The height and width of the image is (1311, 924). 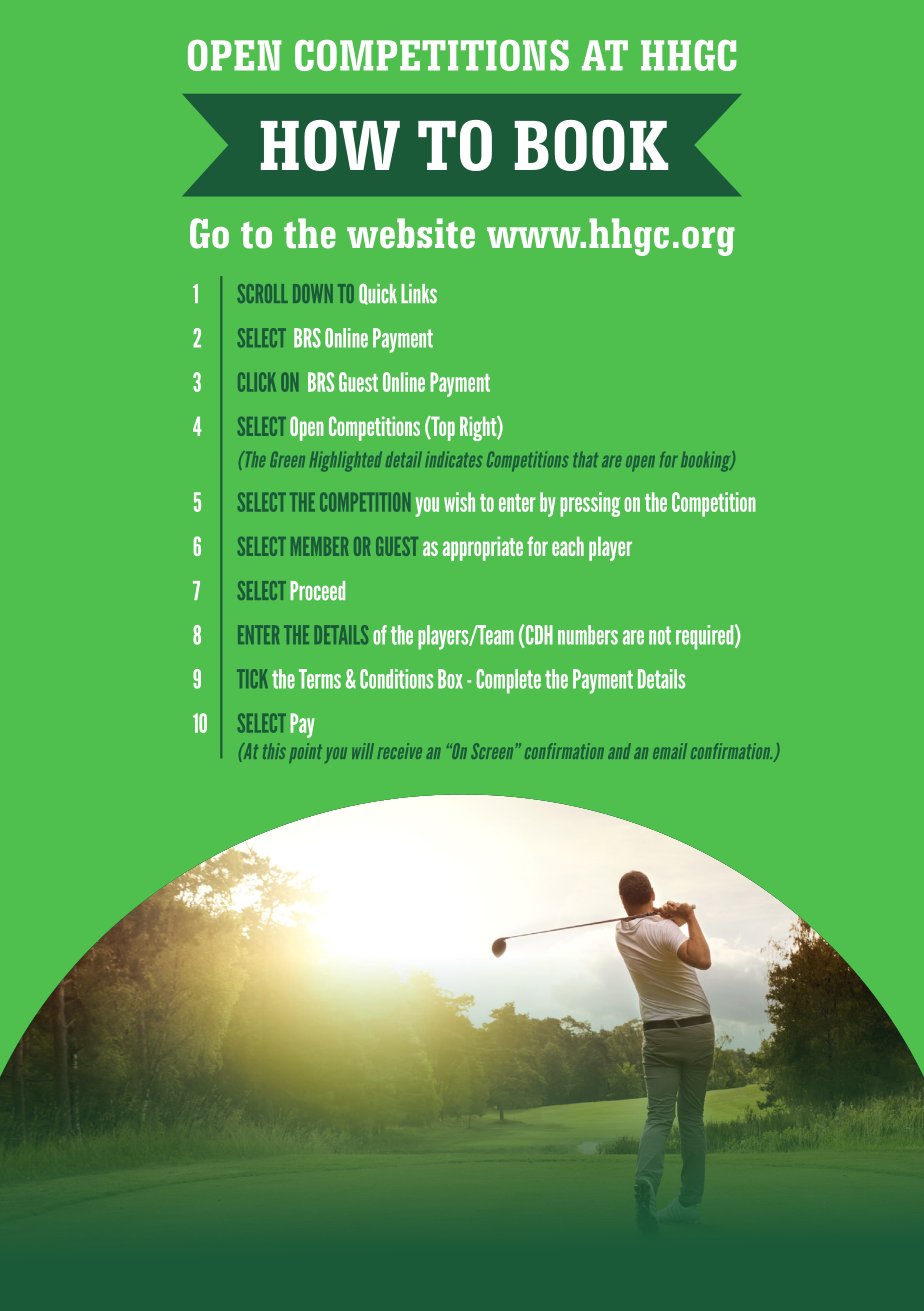 What do you see at coordinates (419, 294) in the image?
I see `Links` at bounding box center [419, 294].
